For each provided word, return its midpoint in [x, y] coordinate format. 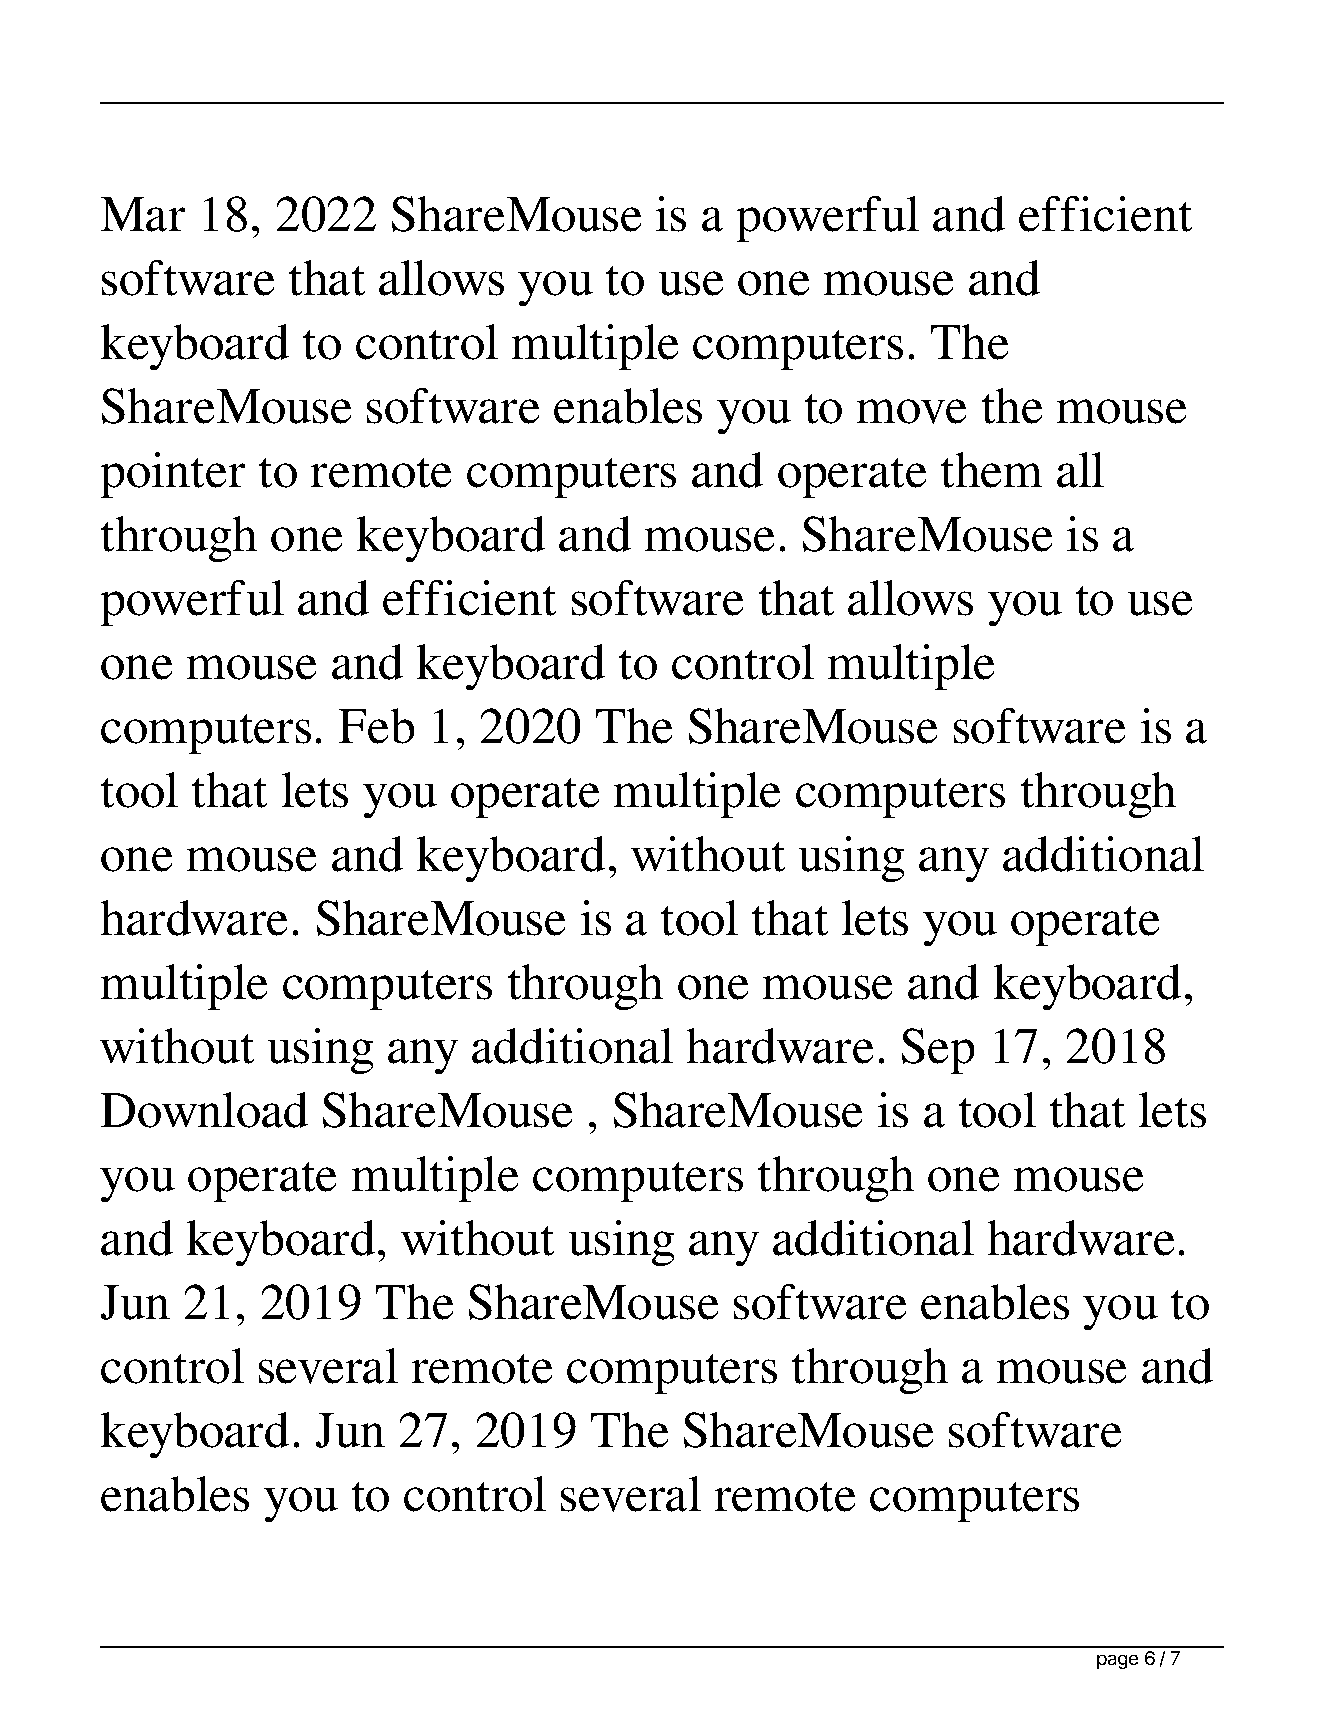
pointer [173, 475]
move [911, 411]
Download [204, 1110]
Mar [143, 214]
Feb [376, 726]
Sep [938, 1051]
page [1117, 1662]
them [991, 470]
